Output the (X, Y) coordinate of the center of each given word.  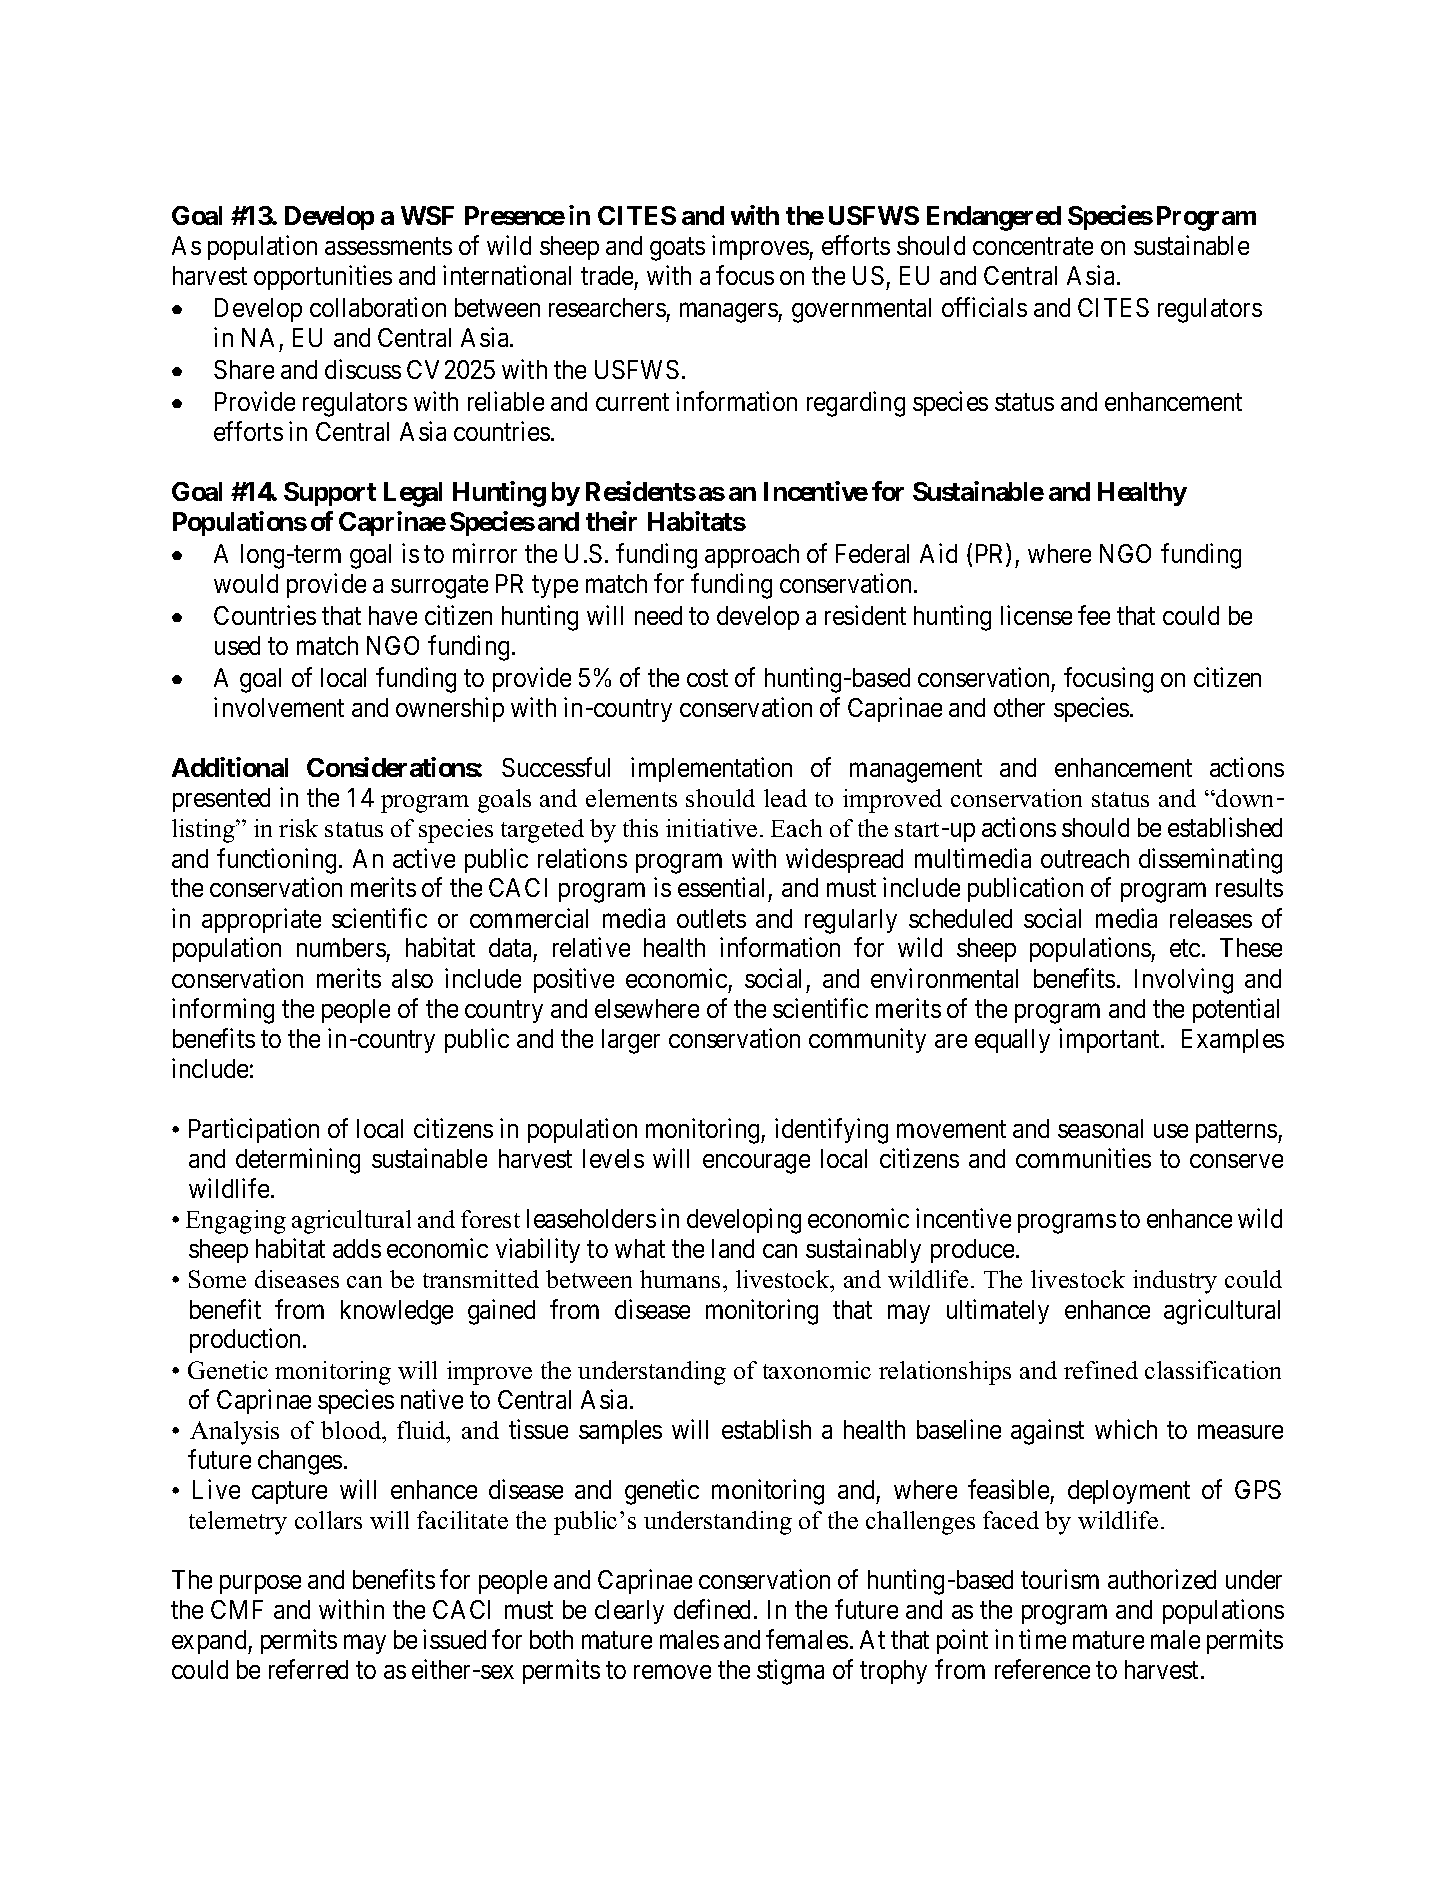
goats (677, 249)
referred (308, 1669)
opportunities (323, 277)
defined (712, 1609)
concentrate (1033, 246)
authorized (1162, 1579)
